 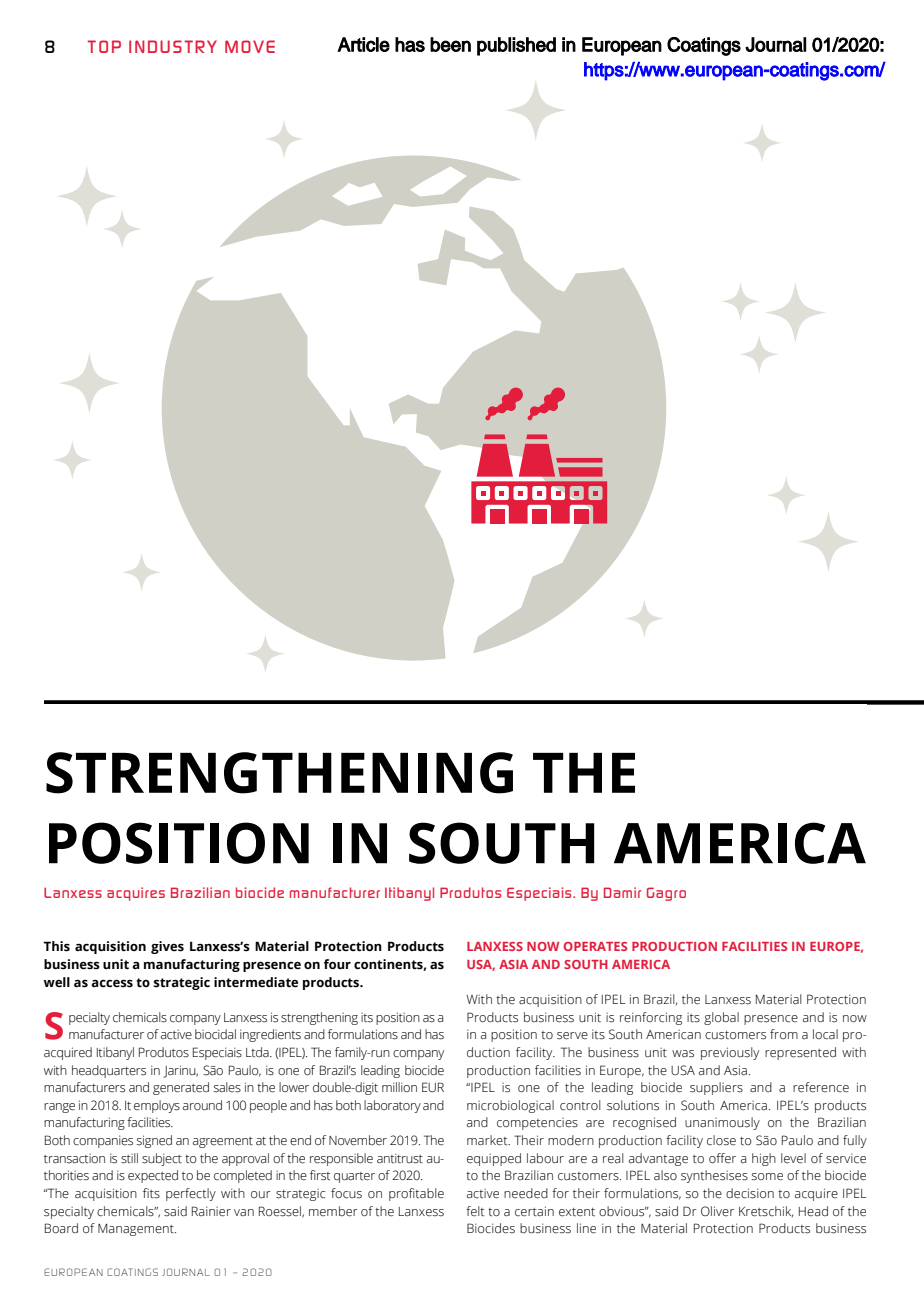 I want to click on generated, so click(x=181, y=1088).
